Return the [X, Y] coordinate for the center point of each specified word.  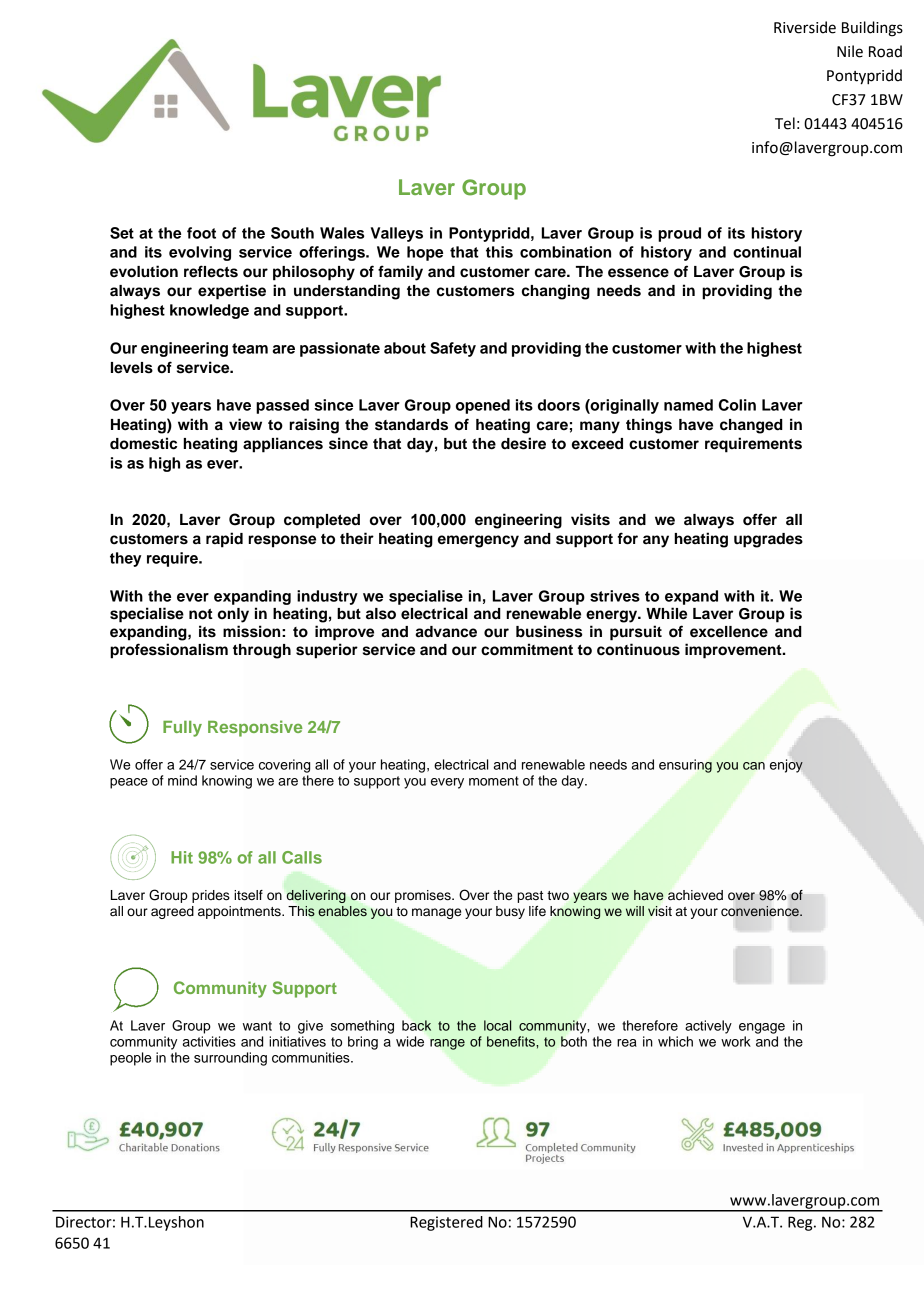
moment [494, 781]
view [245, 424]
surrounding [230, 1059]
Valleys [397, 234]
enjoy [786, 766]
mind [182, 780]
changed [751, 426]
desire [523, 443]
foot [201, 233]
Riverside [805, 27]
